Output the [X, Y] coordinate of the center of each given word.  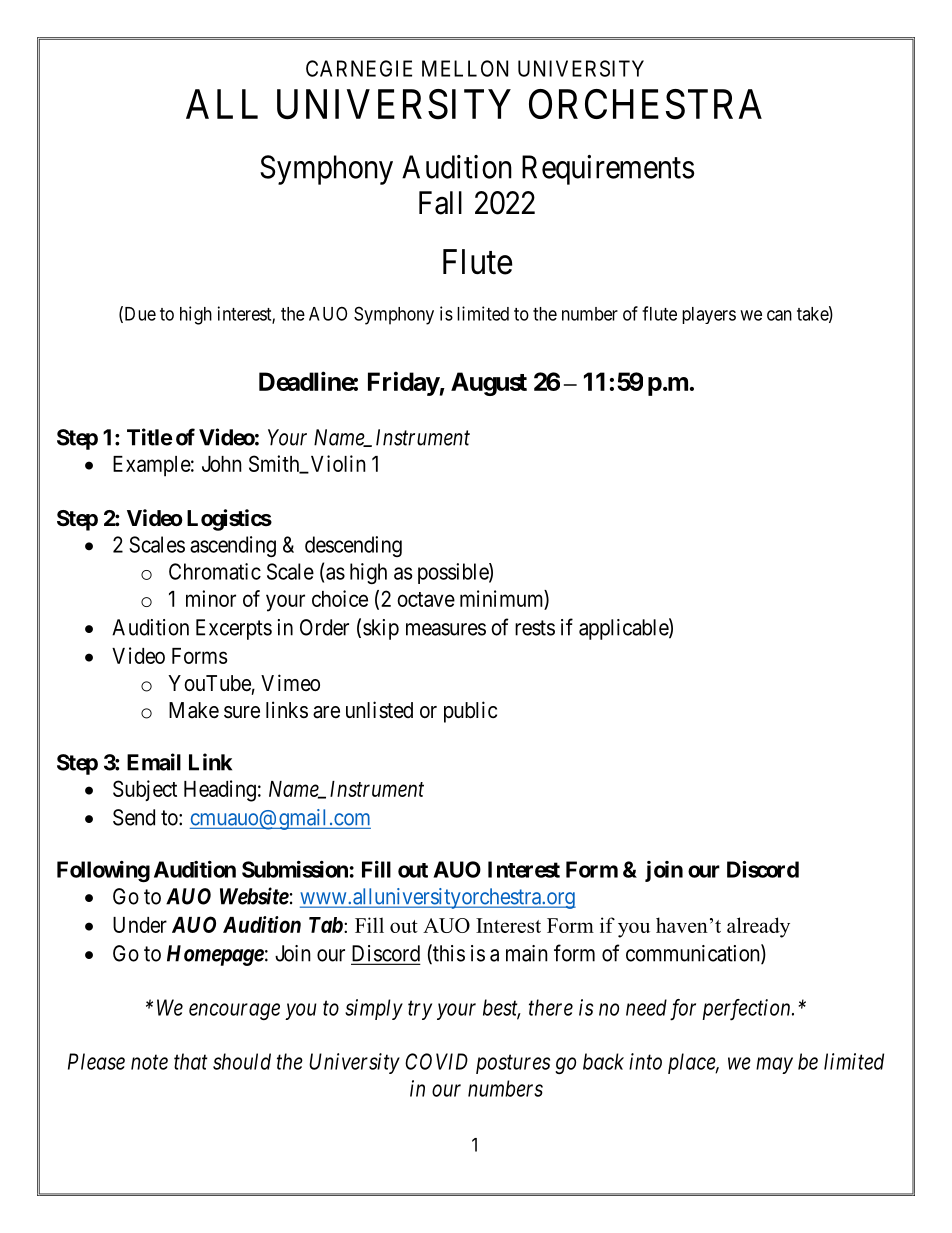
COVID [436, 1061]
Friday [404, 383]
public [470, 712]
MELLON [465, 68]
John [222, 464]
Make [194, 710]
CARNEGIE [359, 68]
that [191, 1061]
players [709, 315]
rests [535, 628]
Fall [440, 203]
